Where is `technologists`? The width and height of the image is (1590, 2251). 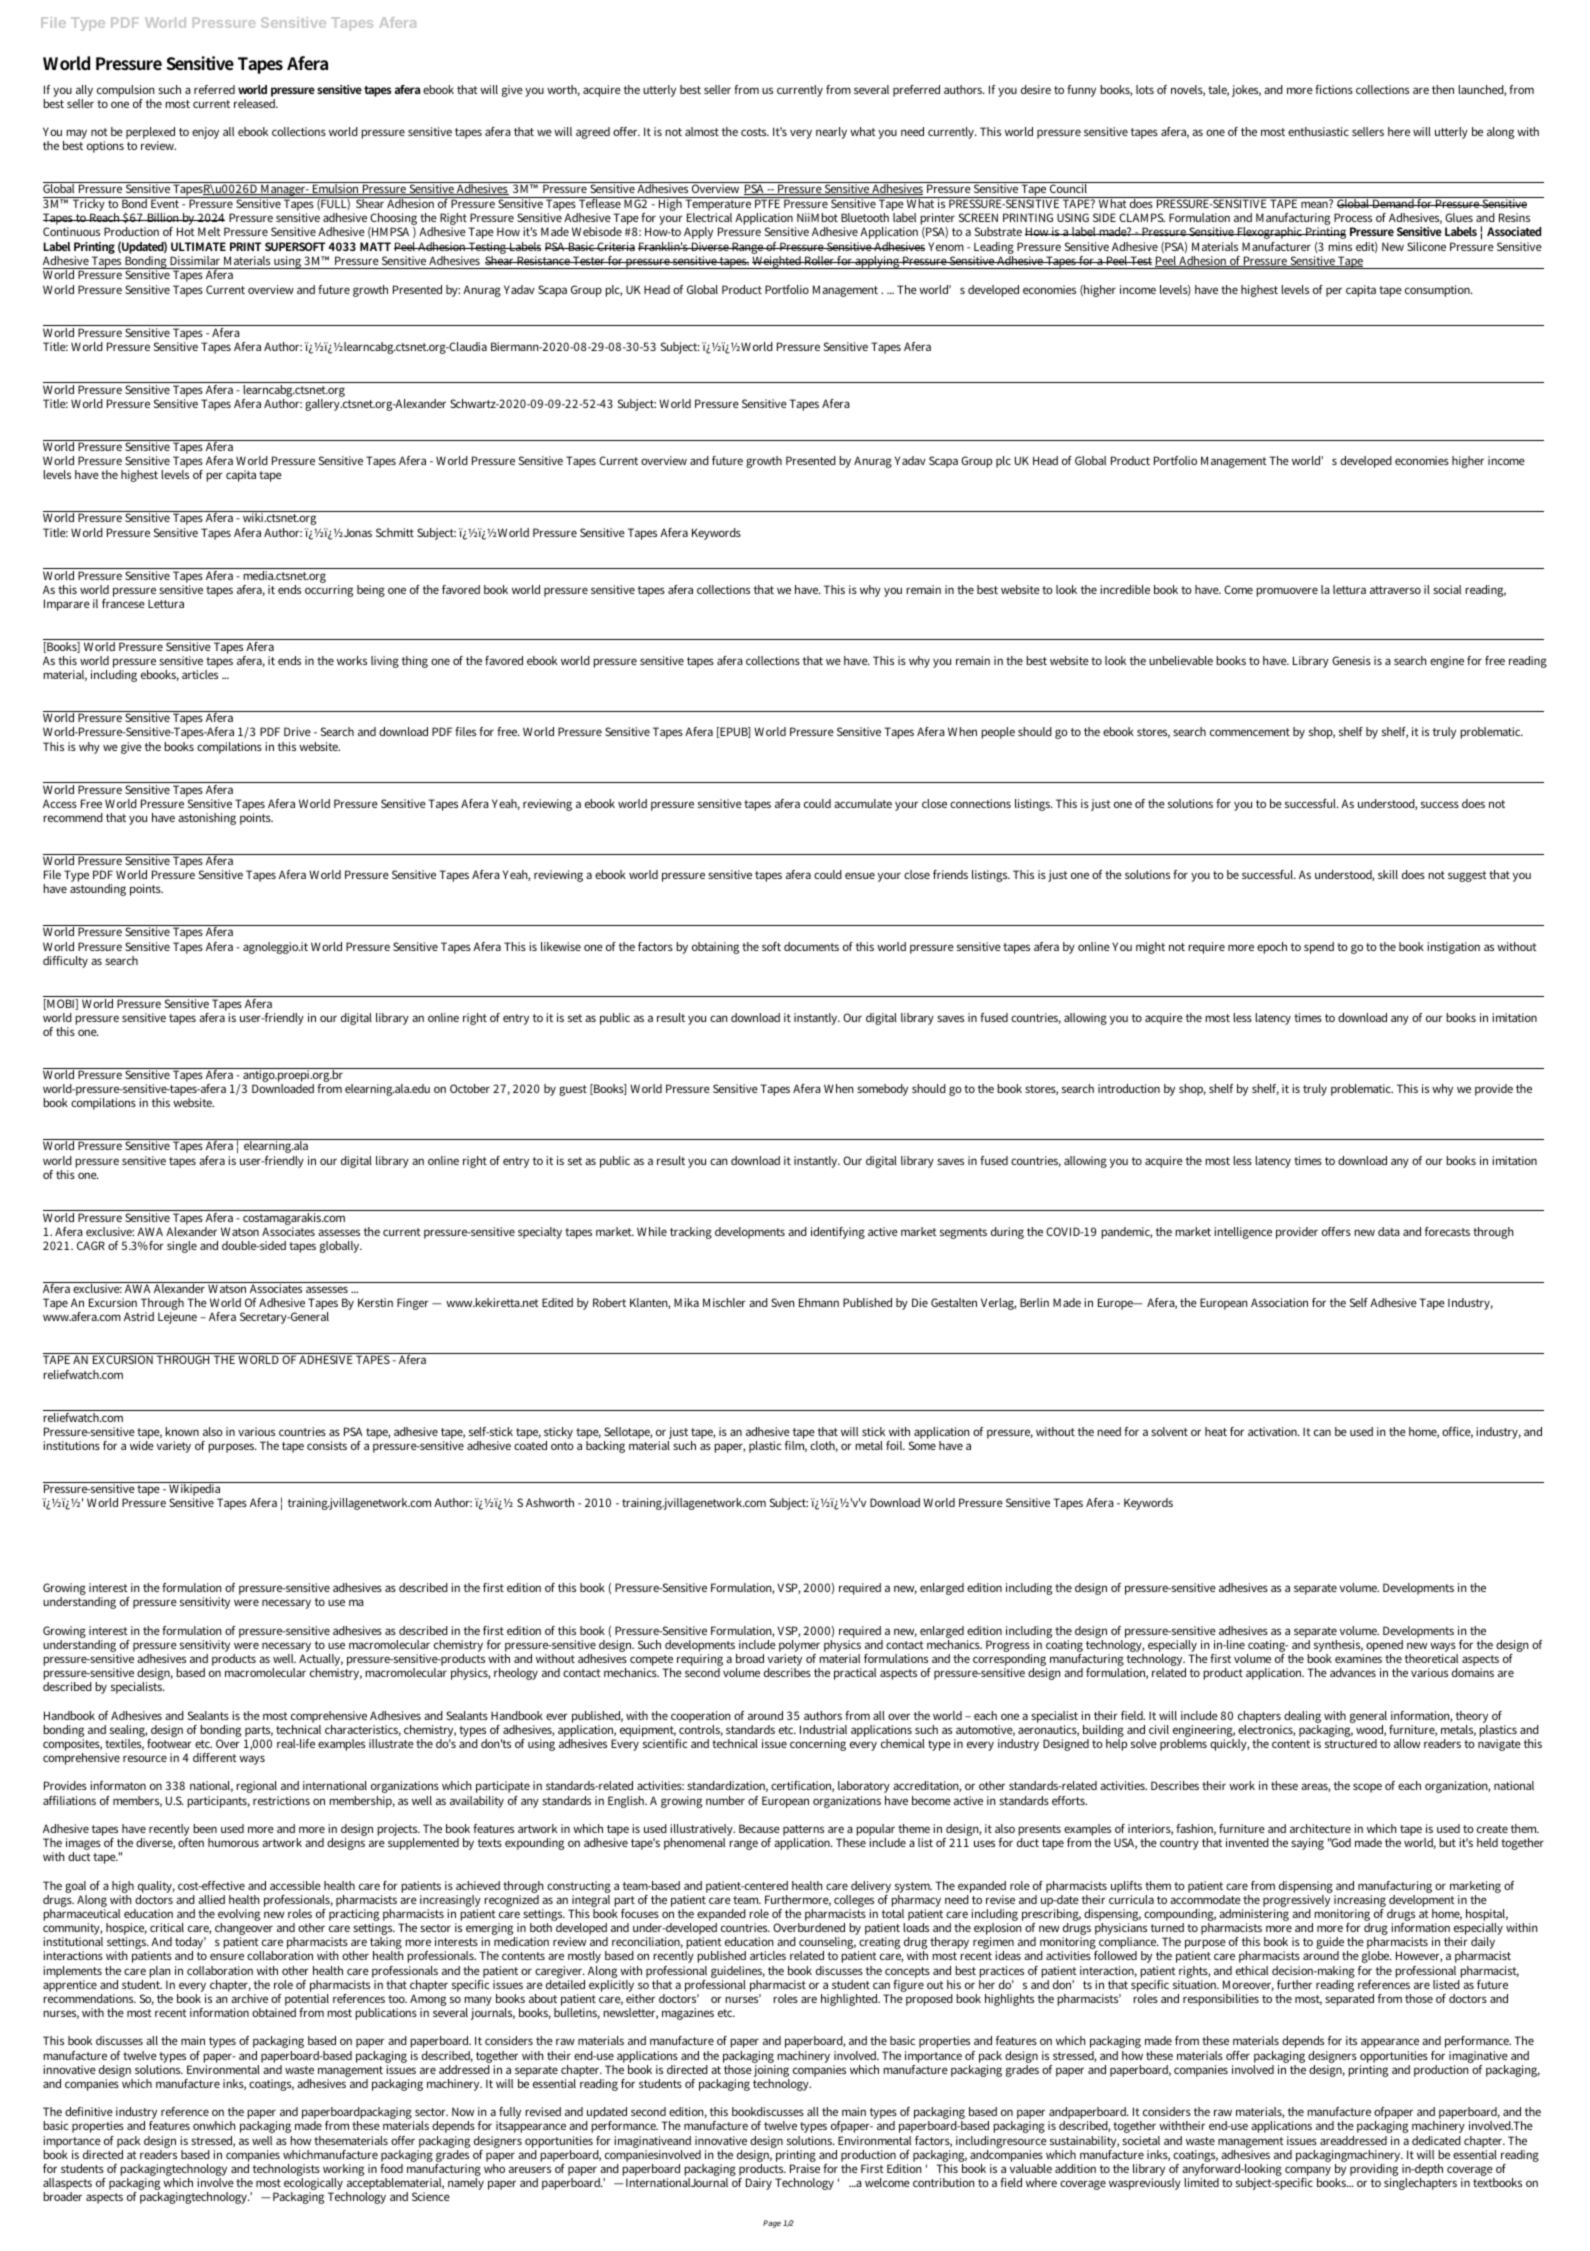
technologists is located at coordinates (286, 2171).
